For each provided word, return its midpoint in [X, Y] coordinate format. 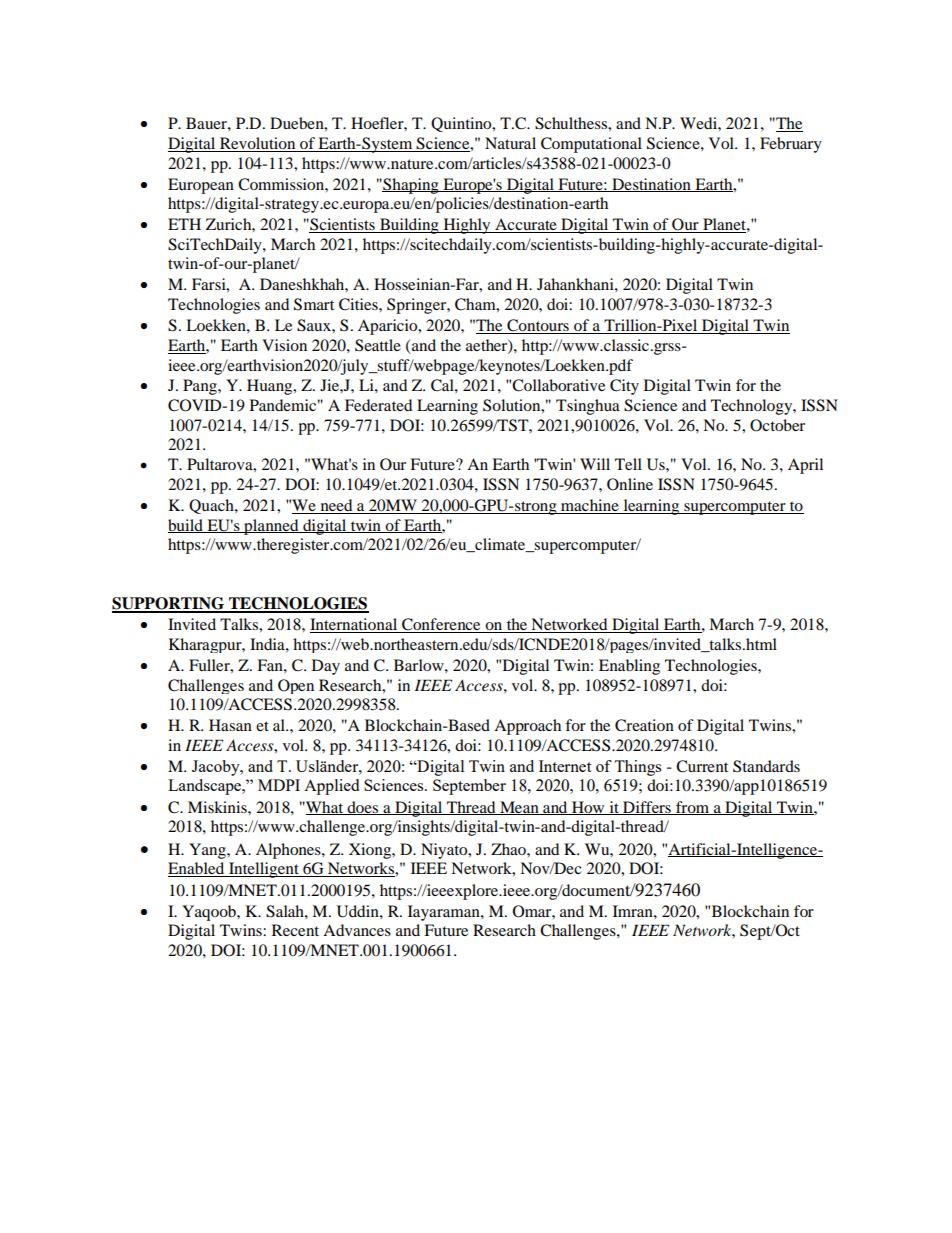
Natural [510, 143]
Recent [295, 930]
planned [271, 527]
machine [590, 505]
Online [630, 484]
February [791, 145]
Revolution [257, 143]
